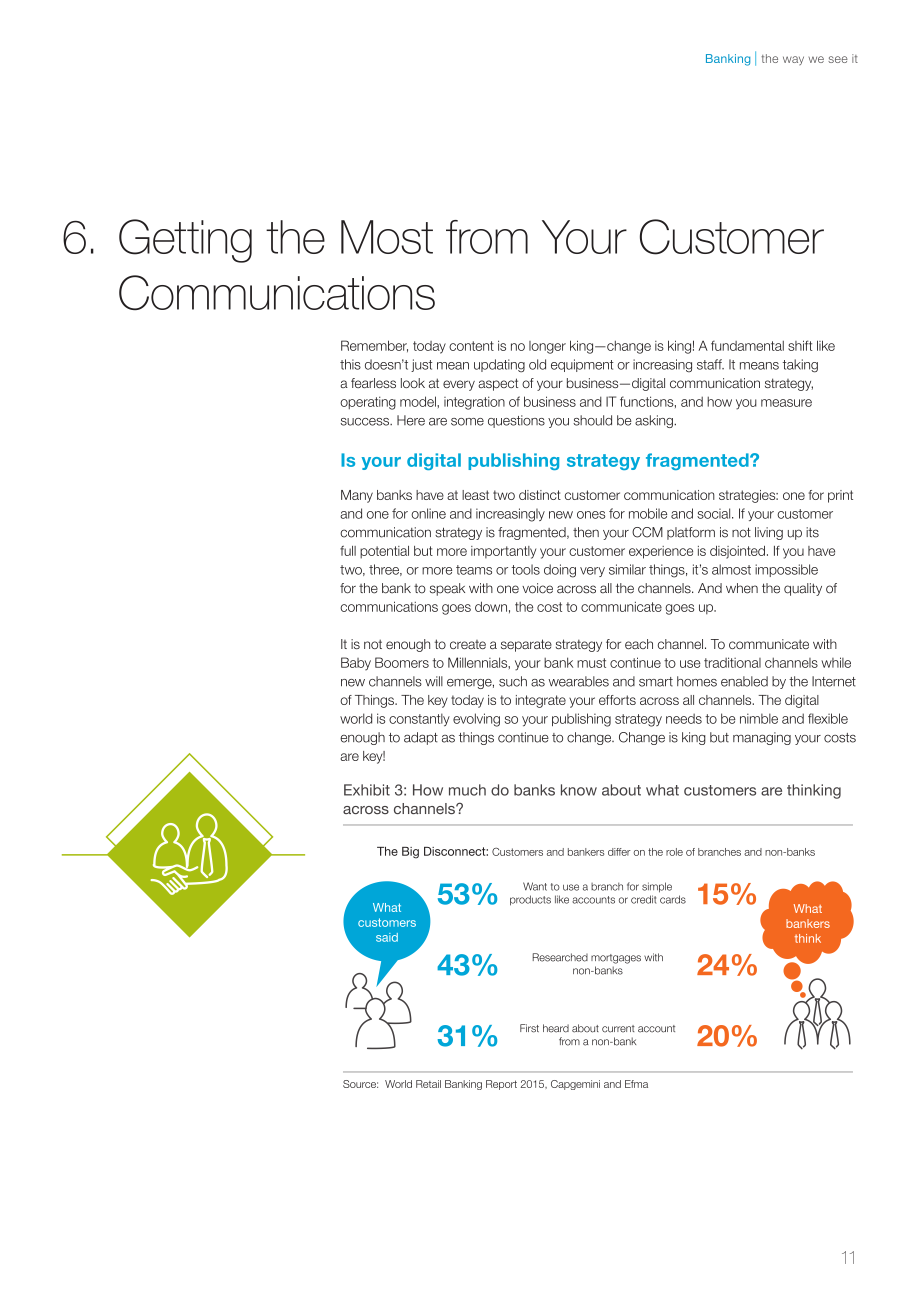 This image has width=924, height=1308. Describe the element at coordinates (793, 60) in the image. I see `way` at that location.
